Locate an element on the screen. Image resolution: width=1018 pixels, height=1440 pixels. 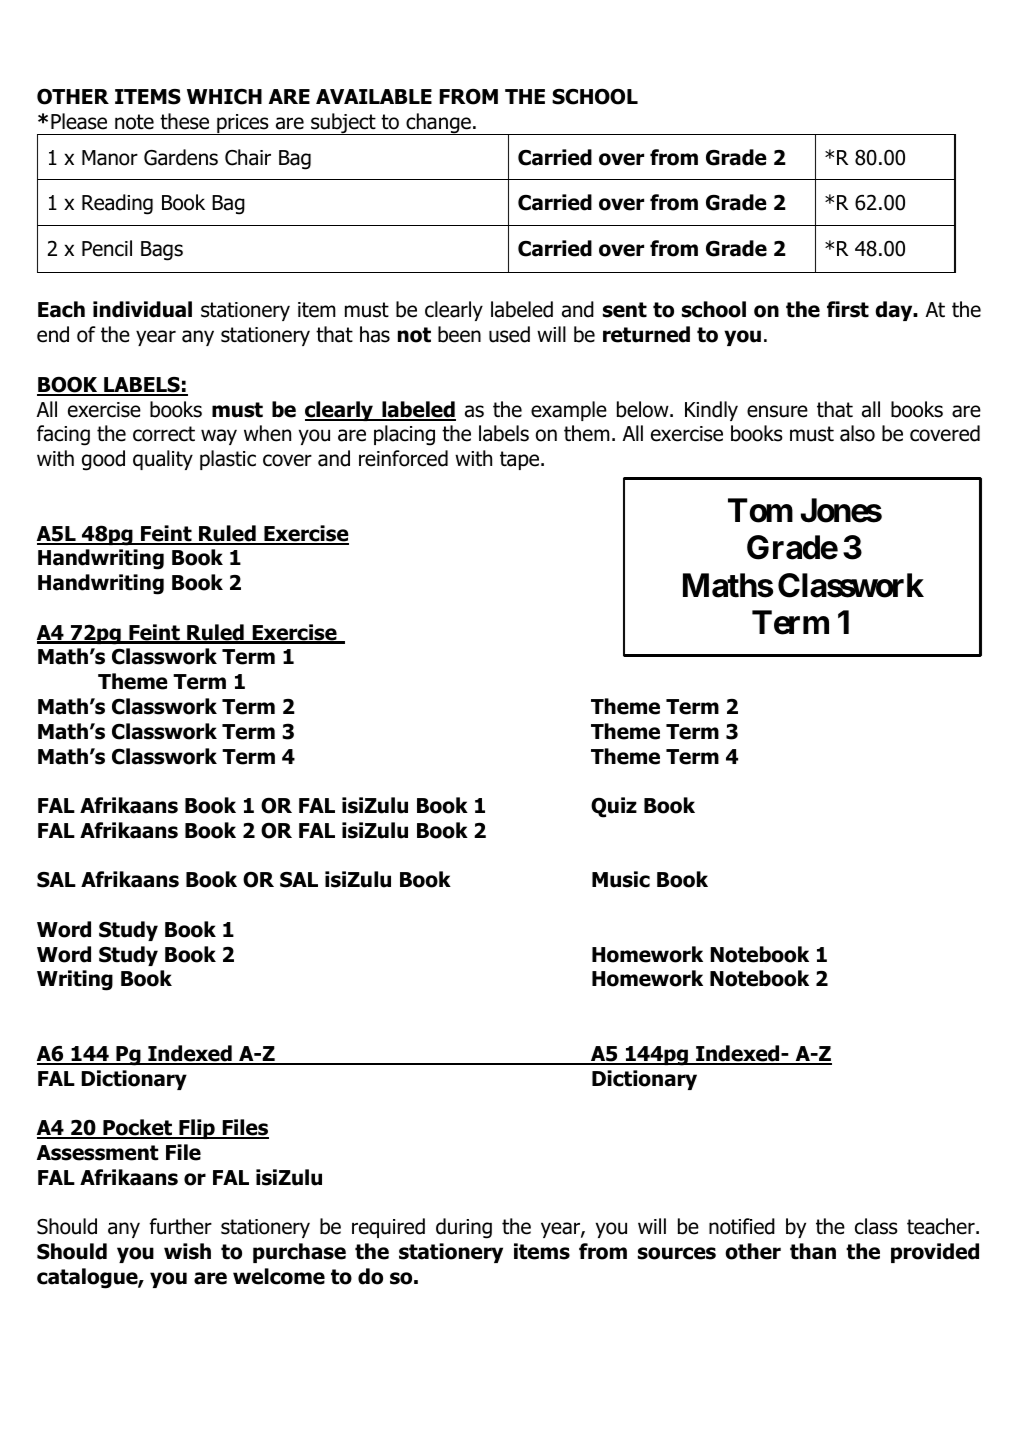
during is located at coordinates (464, 1228).
